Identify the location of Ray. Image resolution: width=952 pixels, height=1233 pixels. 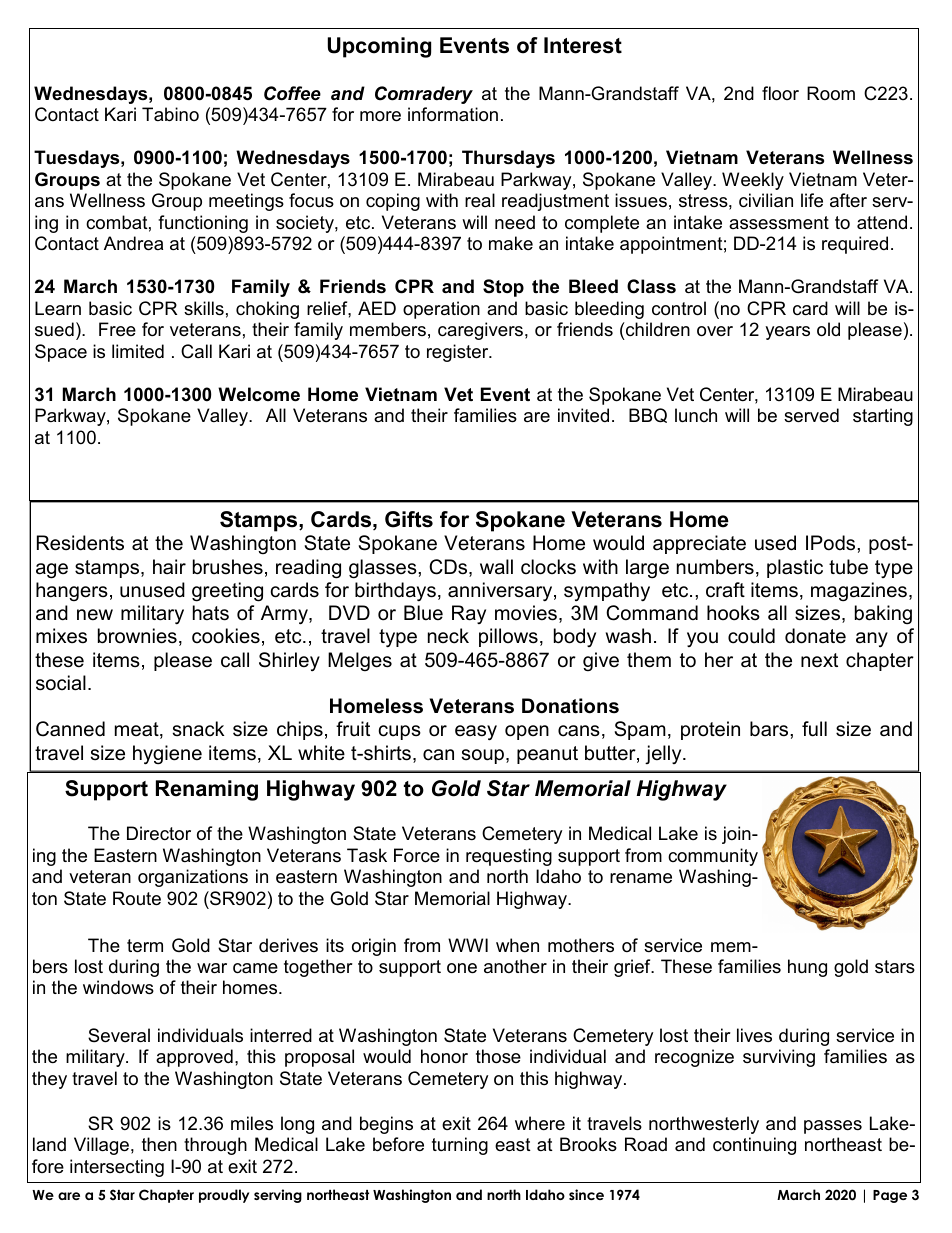
(469, 614).
